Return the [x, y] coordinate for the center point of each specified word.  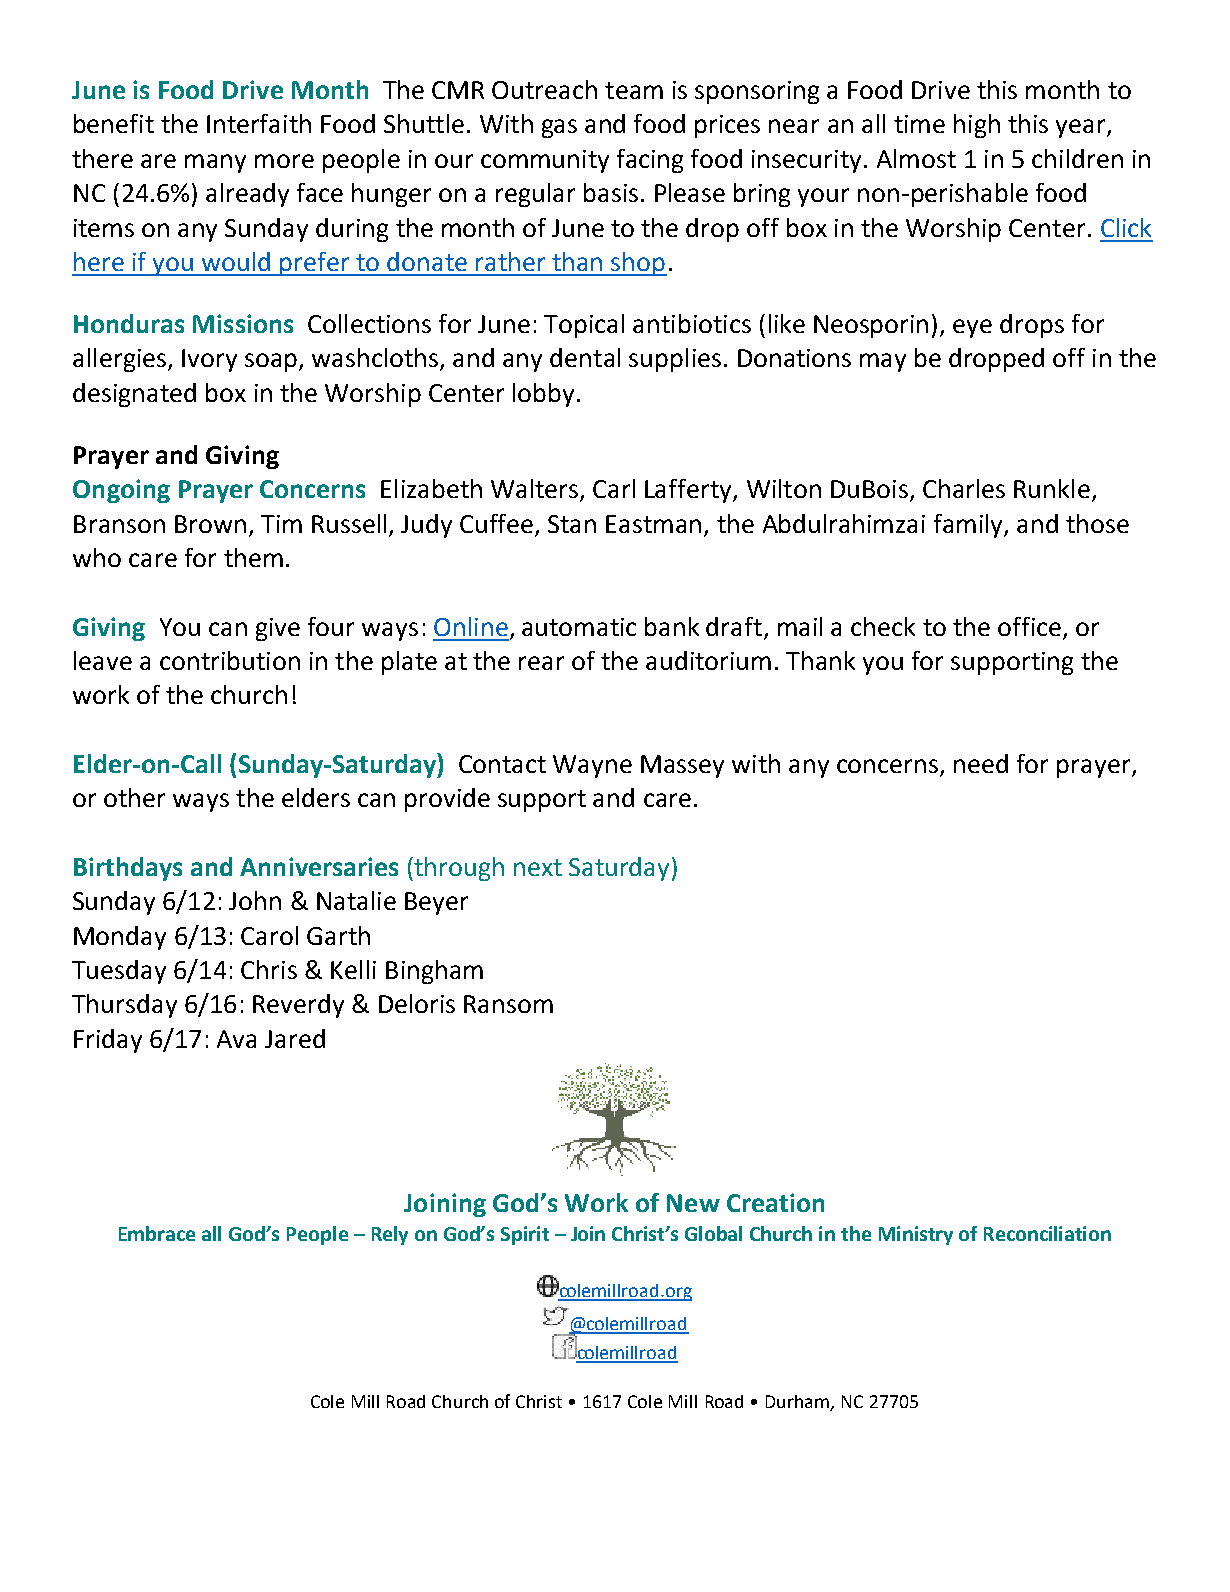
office [1029, 626]
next [538, 867]
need [981, 763]
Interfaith [259, 123]
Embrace [157, 1233]
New [693, 1203]
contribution [230, 660]
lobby [543, 395]
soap [272, 362]
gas [559, 128]
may [883, 362]
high [977, 126]
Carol [269, 935]
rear [541, 663]
